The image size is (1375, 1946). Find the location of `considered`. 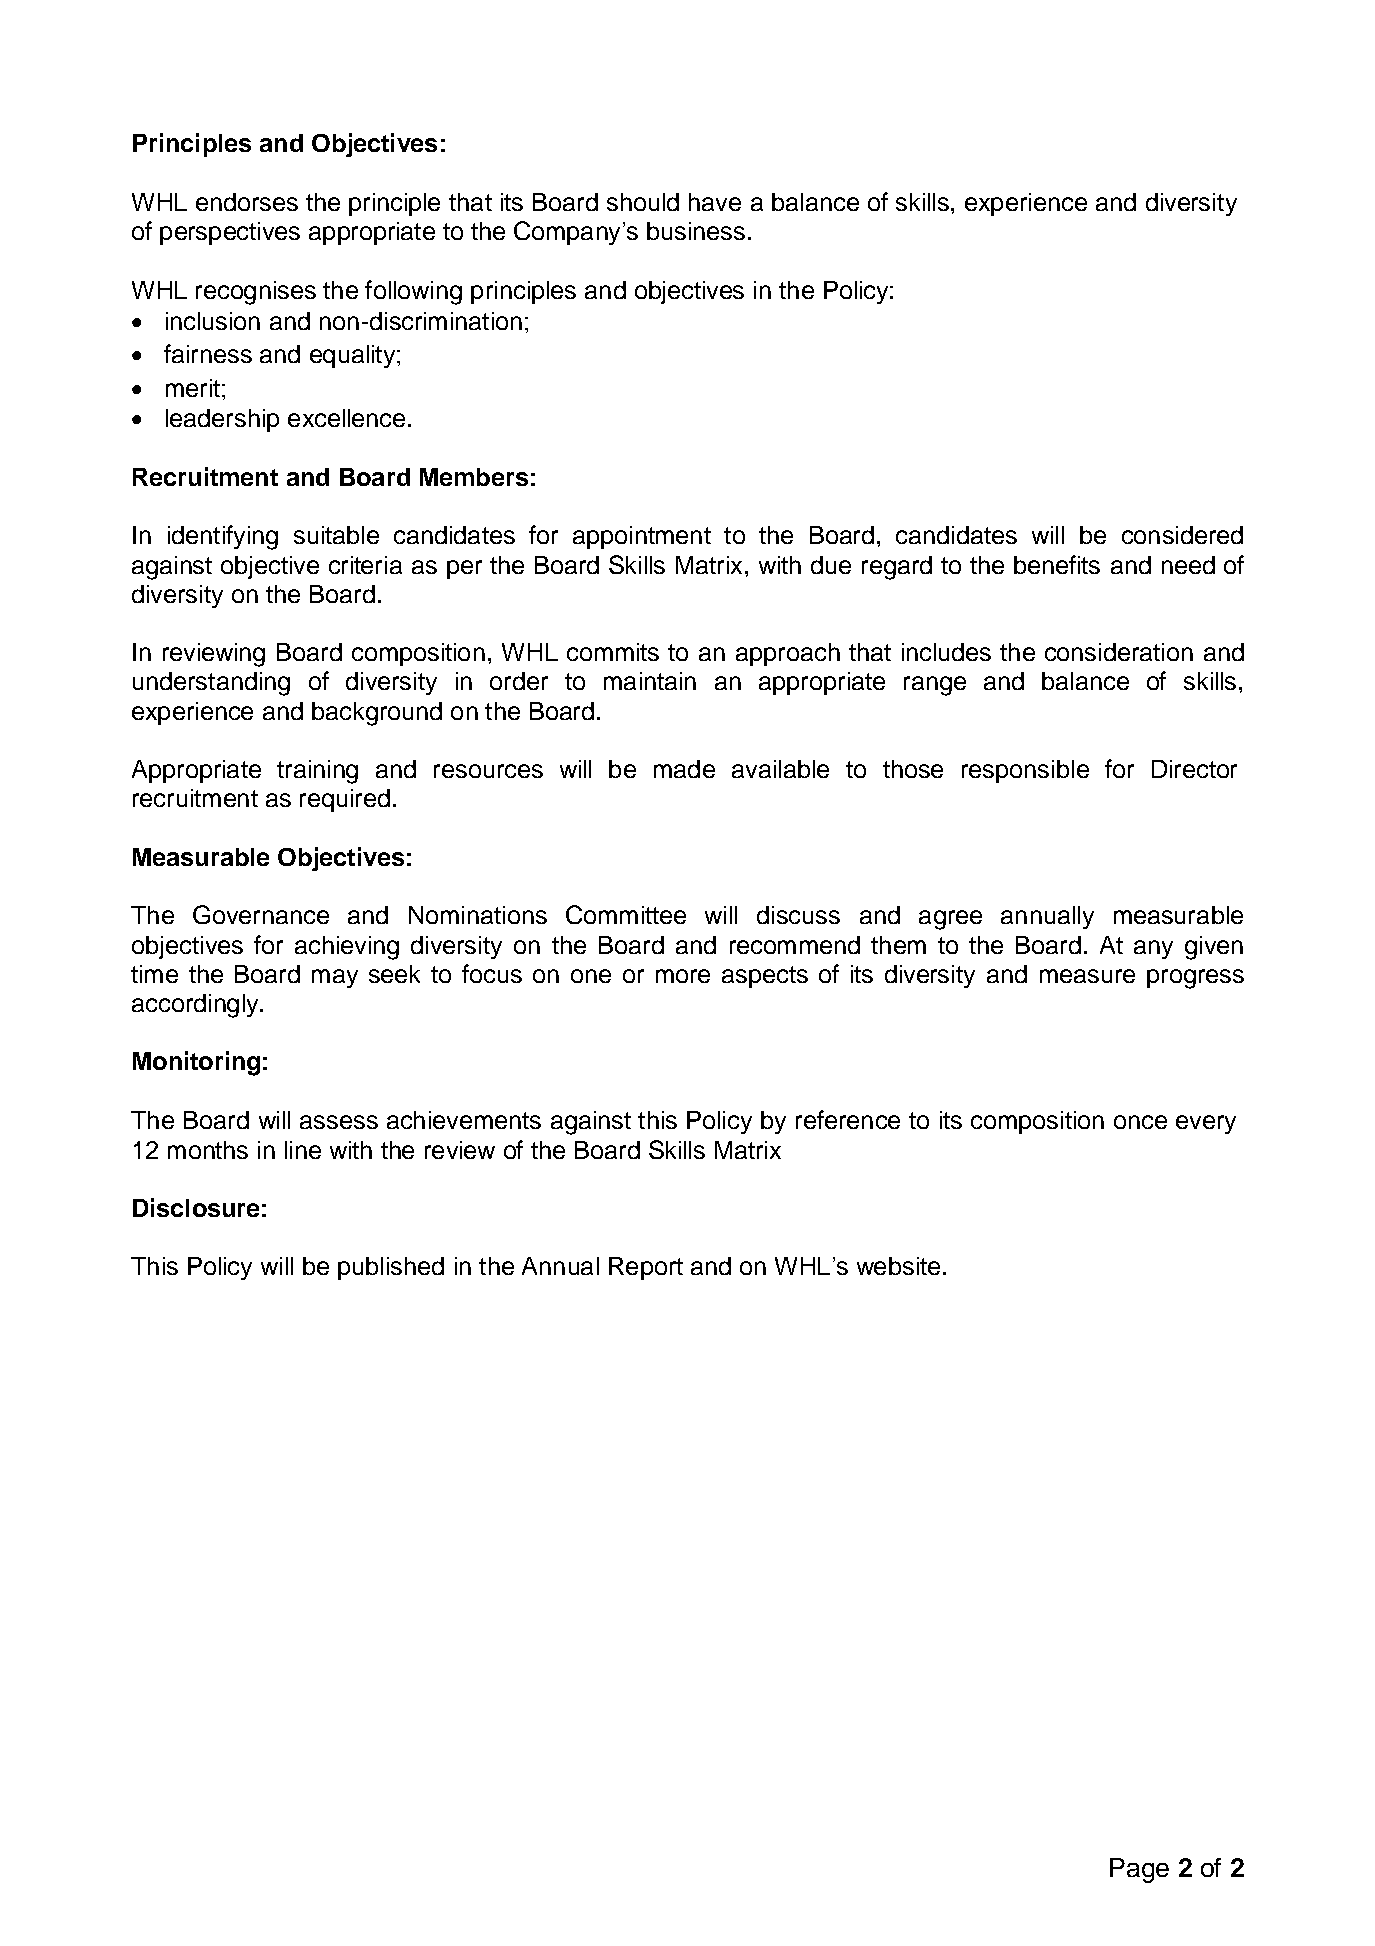

considered is located at coordinates (1182, 535).
